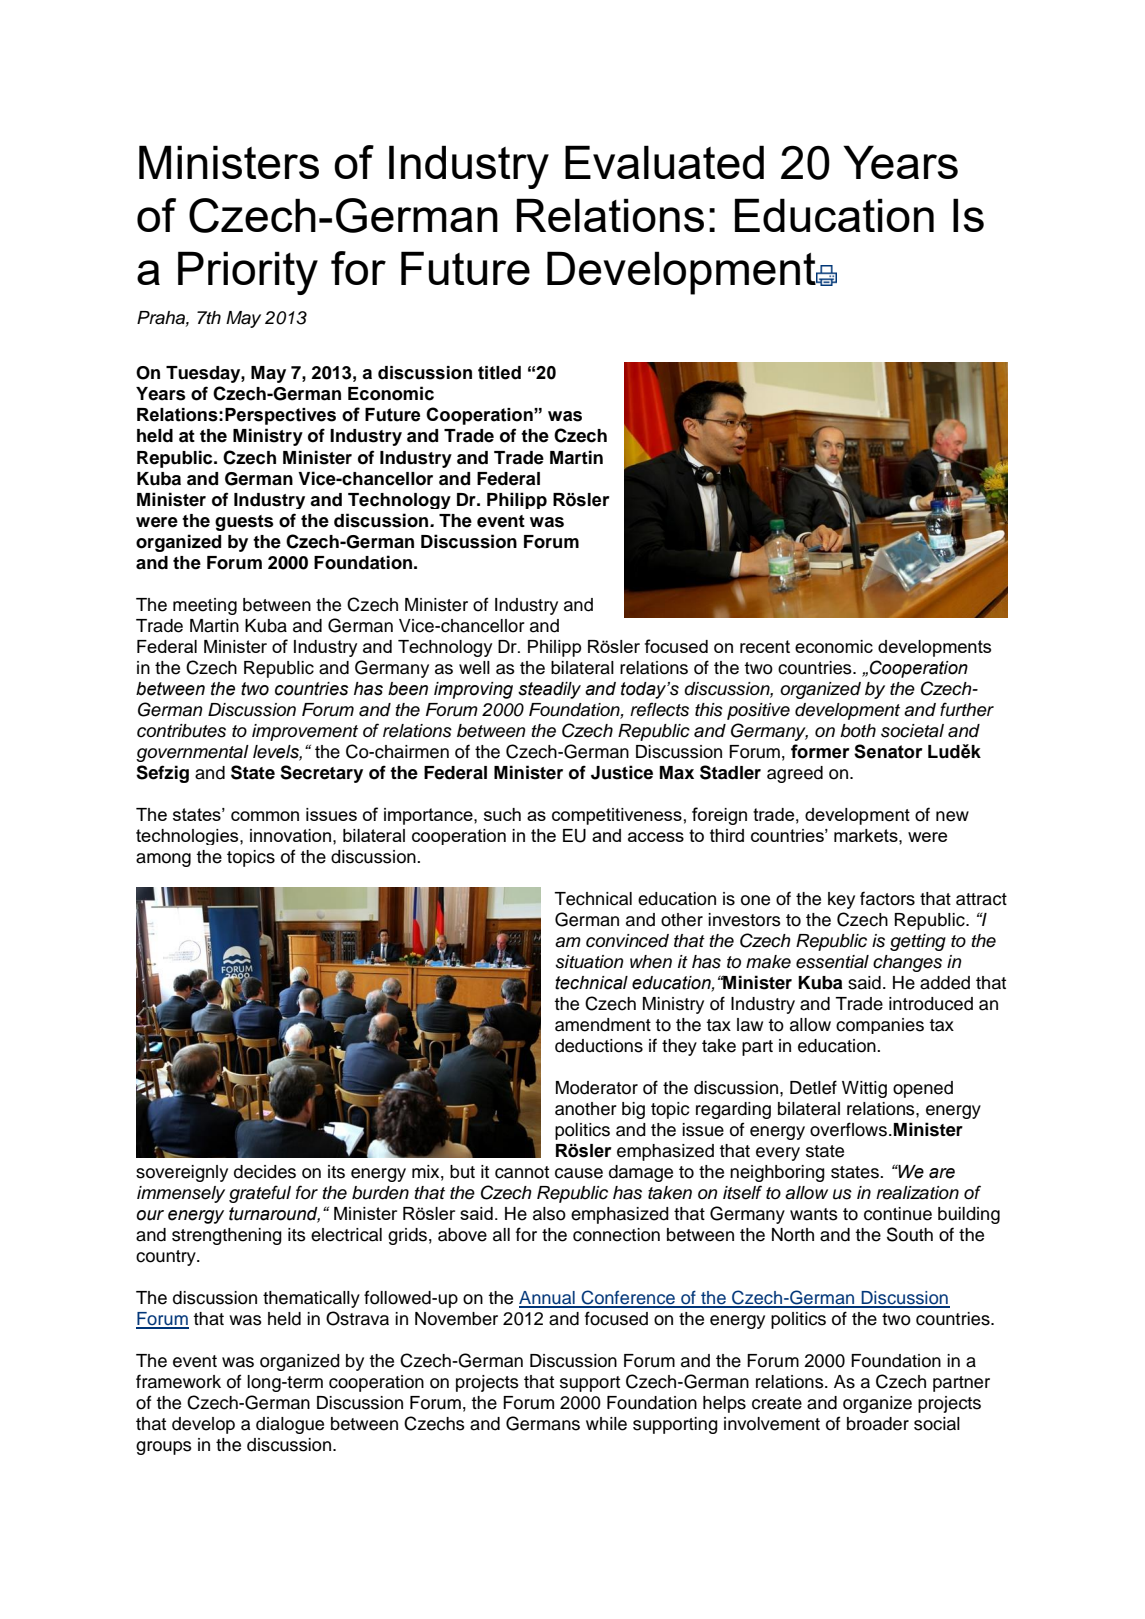 This screenshot has height=1619, width=1145. What do you see at coordinates (499, 373) in the screenshot?
I see `titled` at bounding box center [499, 373].
